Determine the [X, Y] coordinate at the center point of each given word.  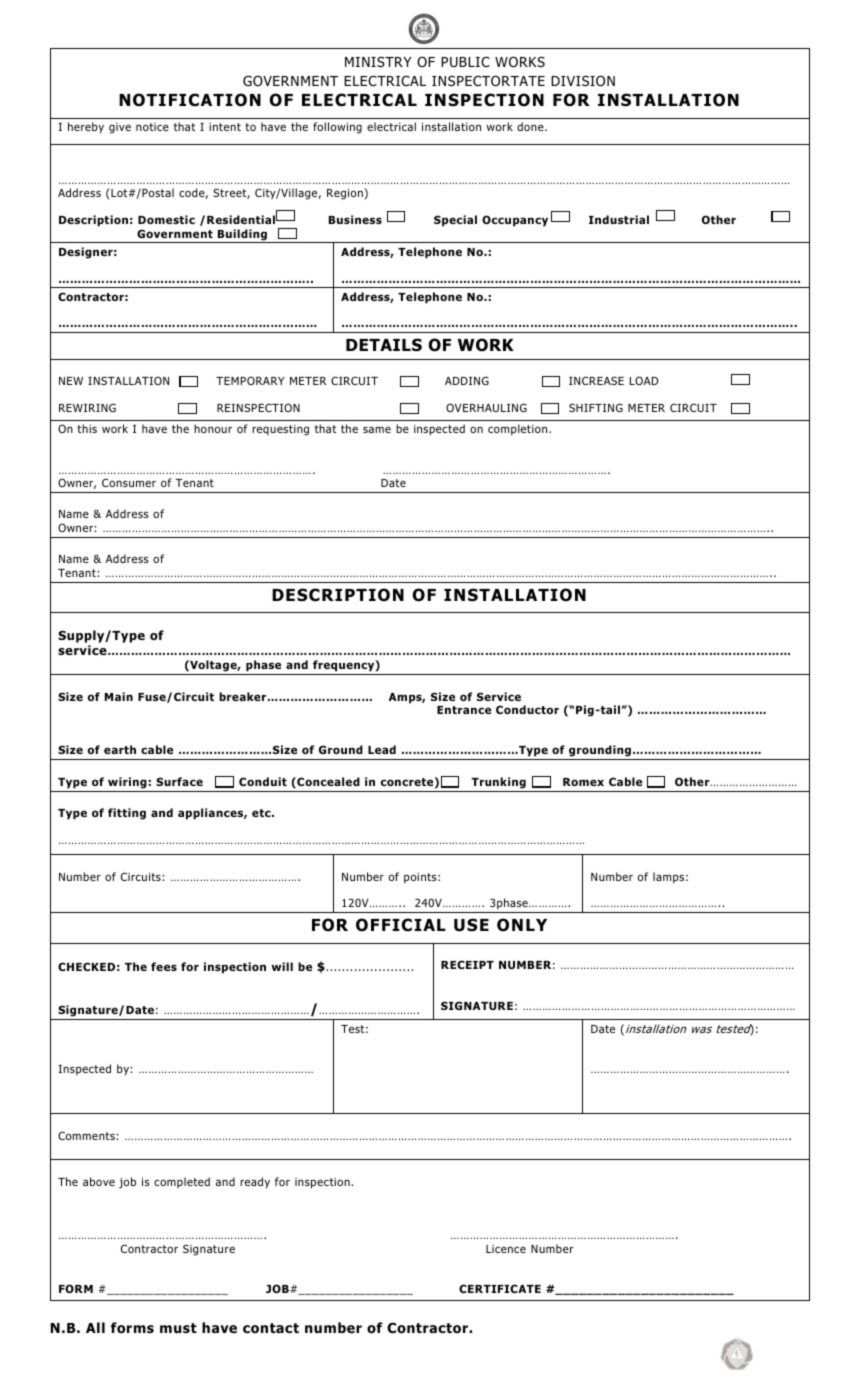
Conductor [527, 709]
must [178, 1328]
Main [119, 696]
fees [164, 966]
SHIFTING [596, 407]
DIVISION [583, 81]
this [87, 428]
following [337, 128]
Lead [382, 749]
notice [152, 127]
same [377, 429]
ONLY [522, 925]
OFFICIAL [401, 925]
